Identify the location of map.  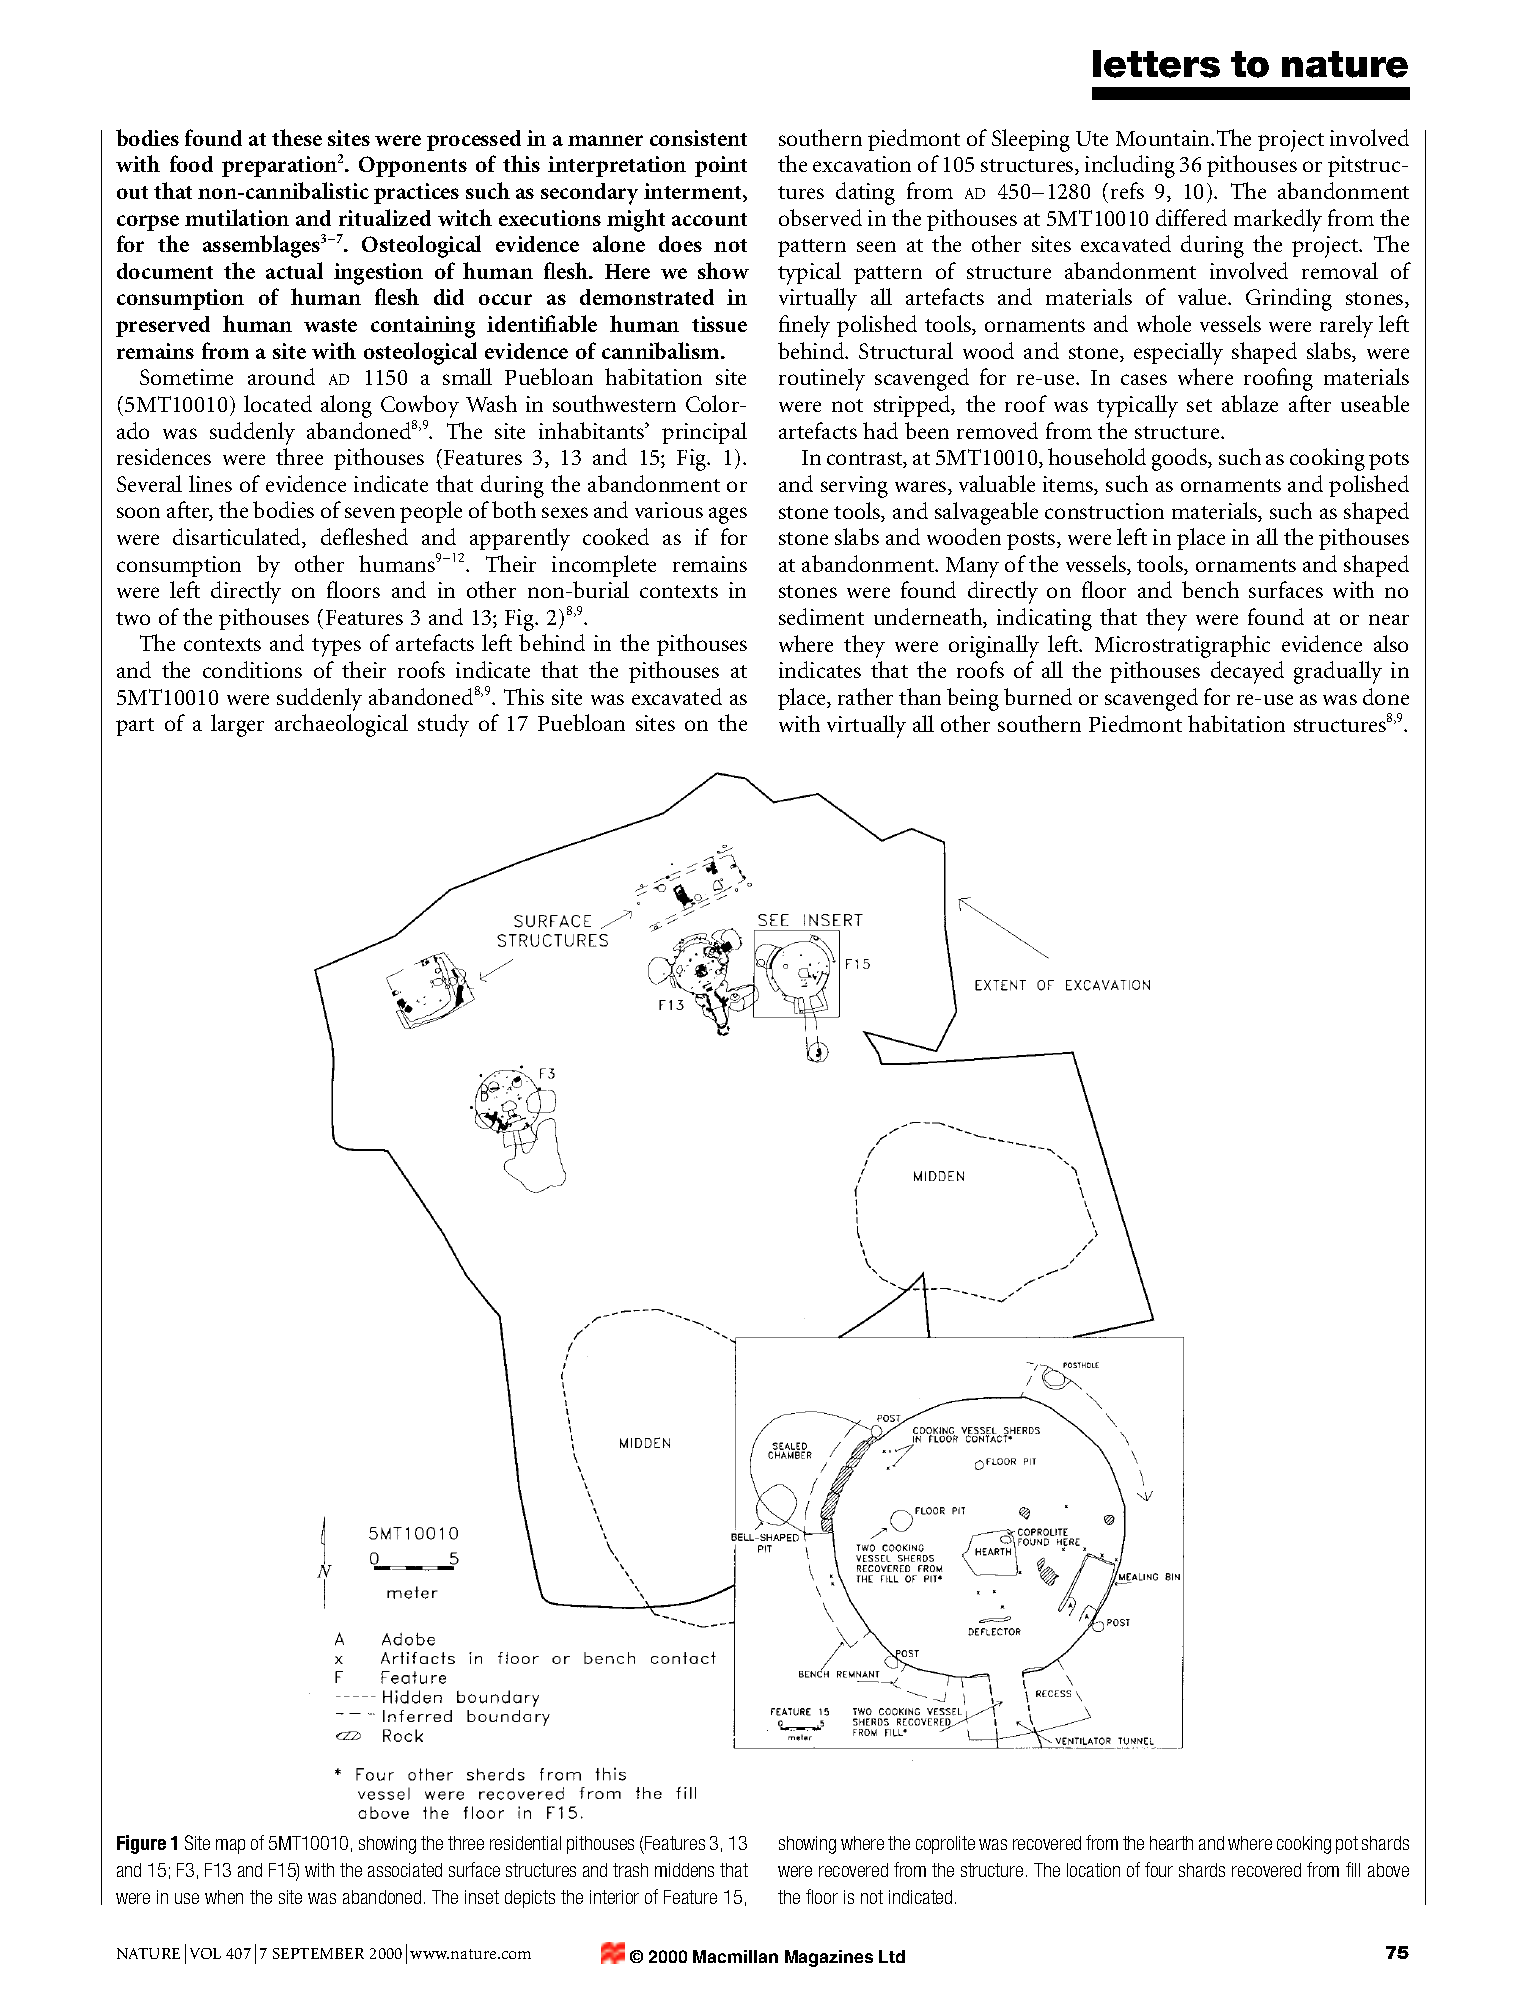
(230, 1846).
